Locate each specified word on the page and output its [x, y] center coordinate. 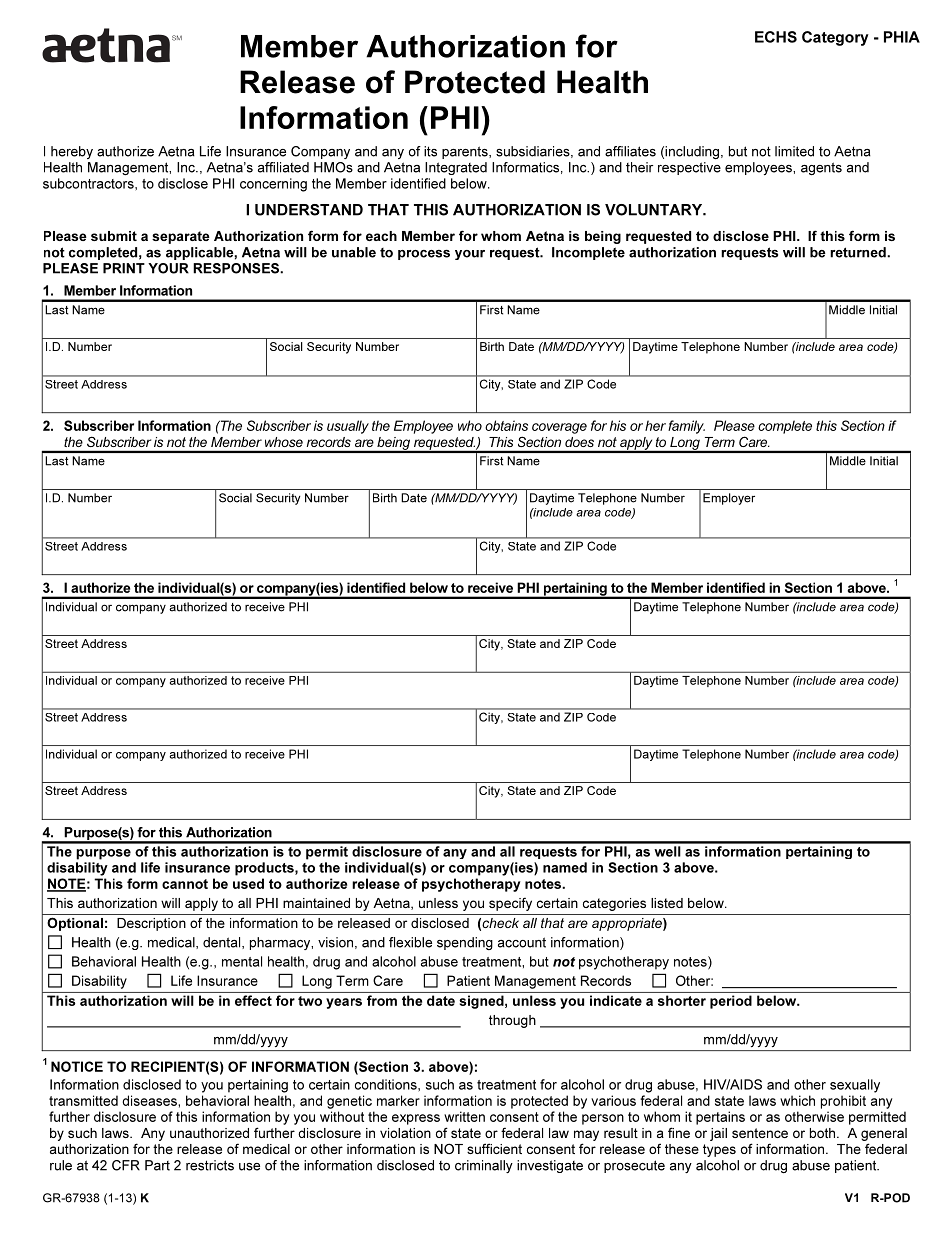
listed [667, 903]
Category [835, 38]
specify [510, 904]
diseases [150, 1100]
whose [284, 442]
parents [466, 152]
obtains [506, 425]
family [686, 427]
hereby [72, 152]
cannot [185, 884]
